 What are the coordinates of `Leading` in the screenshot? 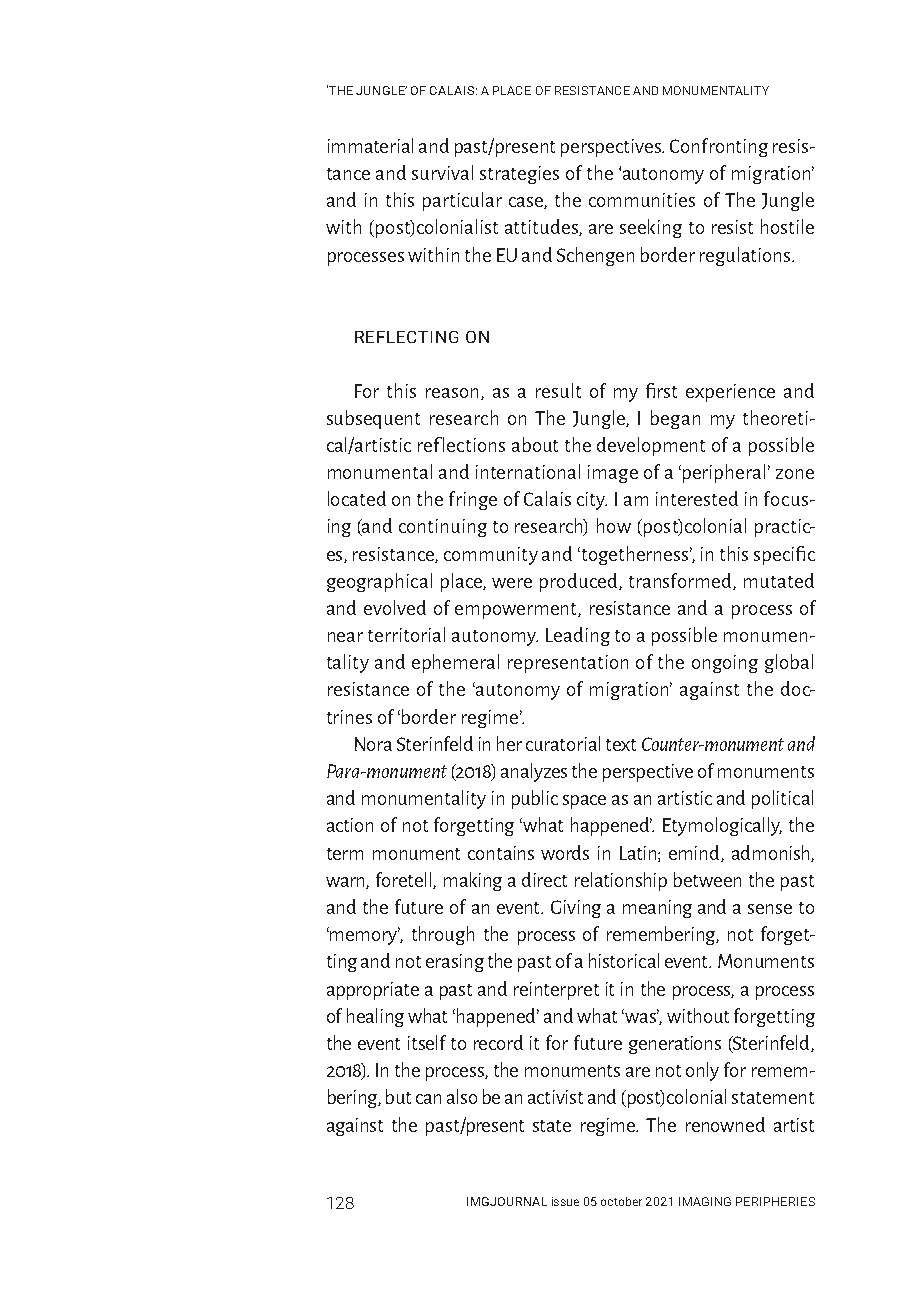 It's located at (578, 636).
